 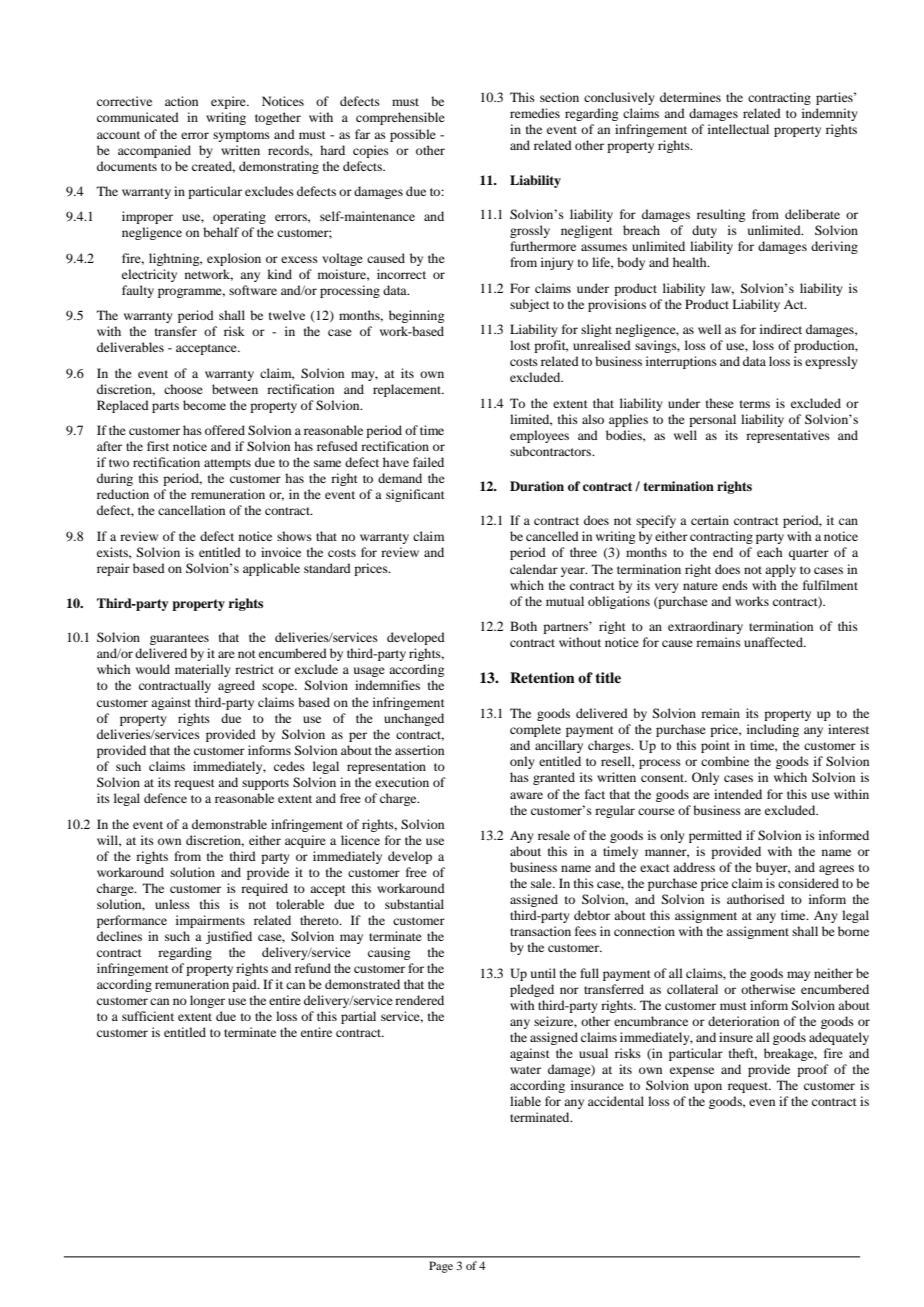 What do you see at coordinates (441, 1267) in the screenshot?
I see `Page` at bounding box center [441, 1267].
